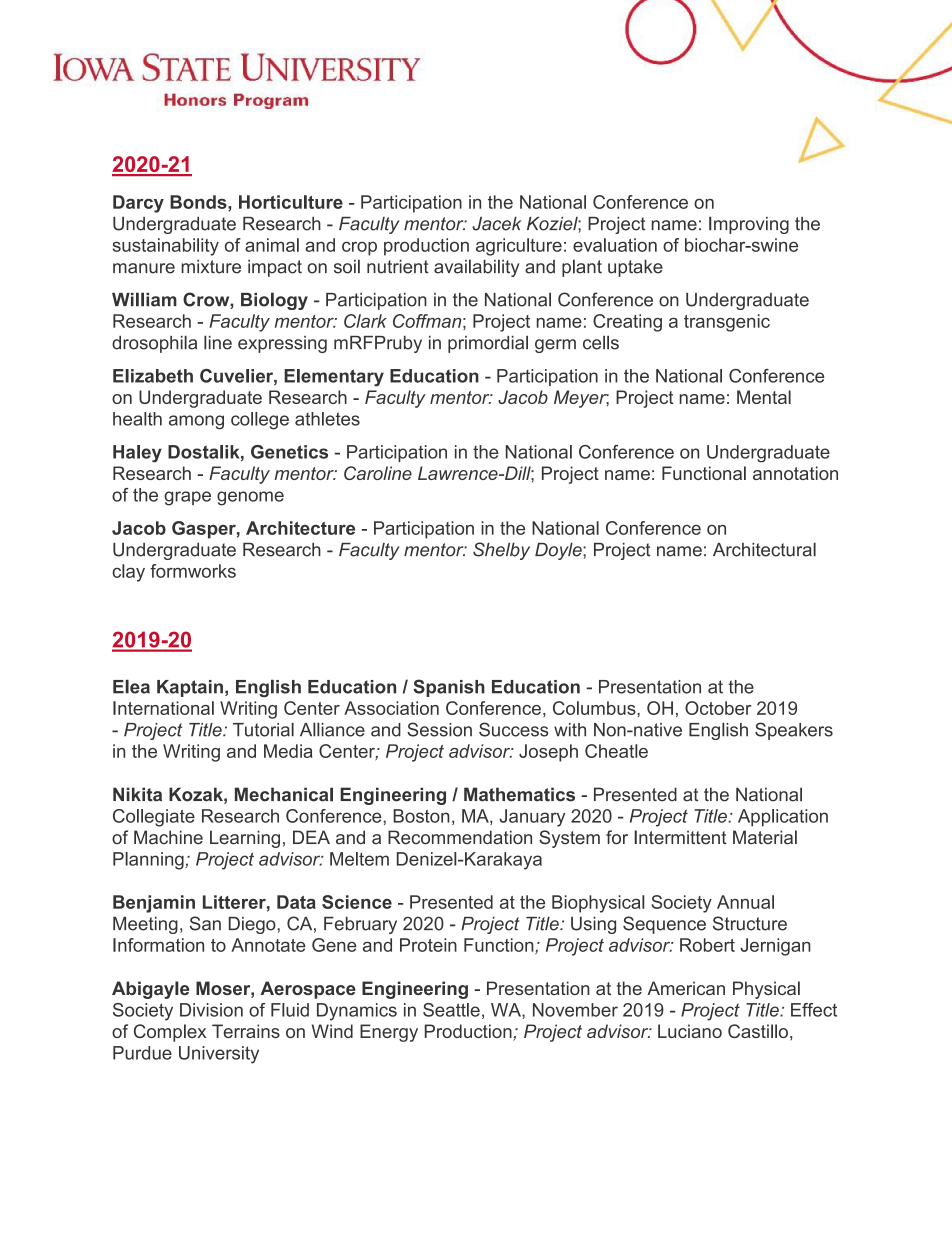  Describe the element at coordinates (758, 1031) in the screenshot. I see `Castillo` at that location.
